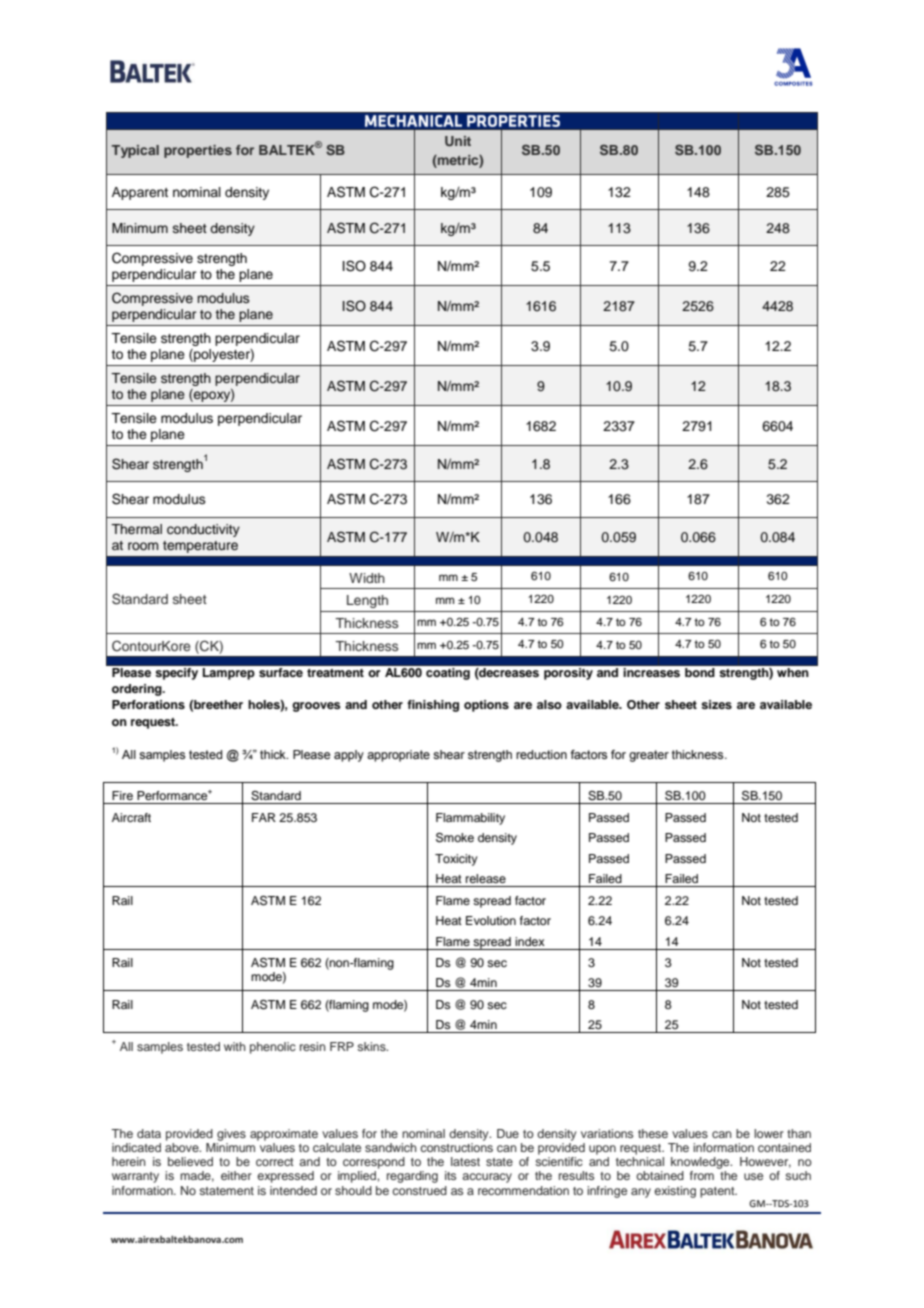  Describe the element at coordinates (649, 756) in the screenshot. I see `greater` at that location.
